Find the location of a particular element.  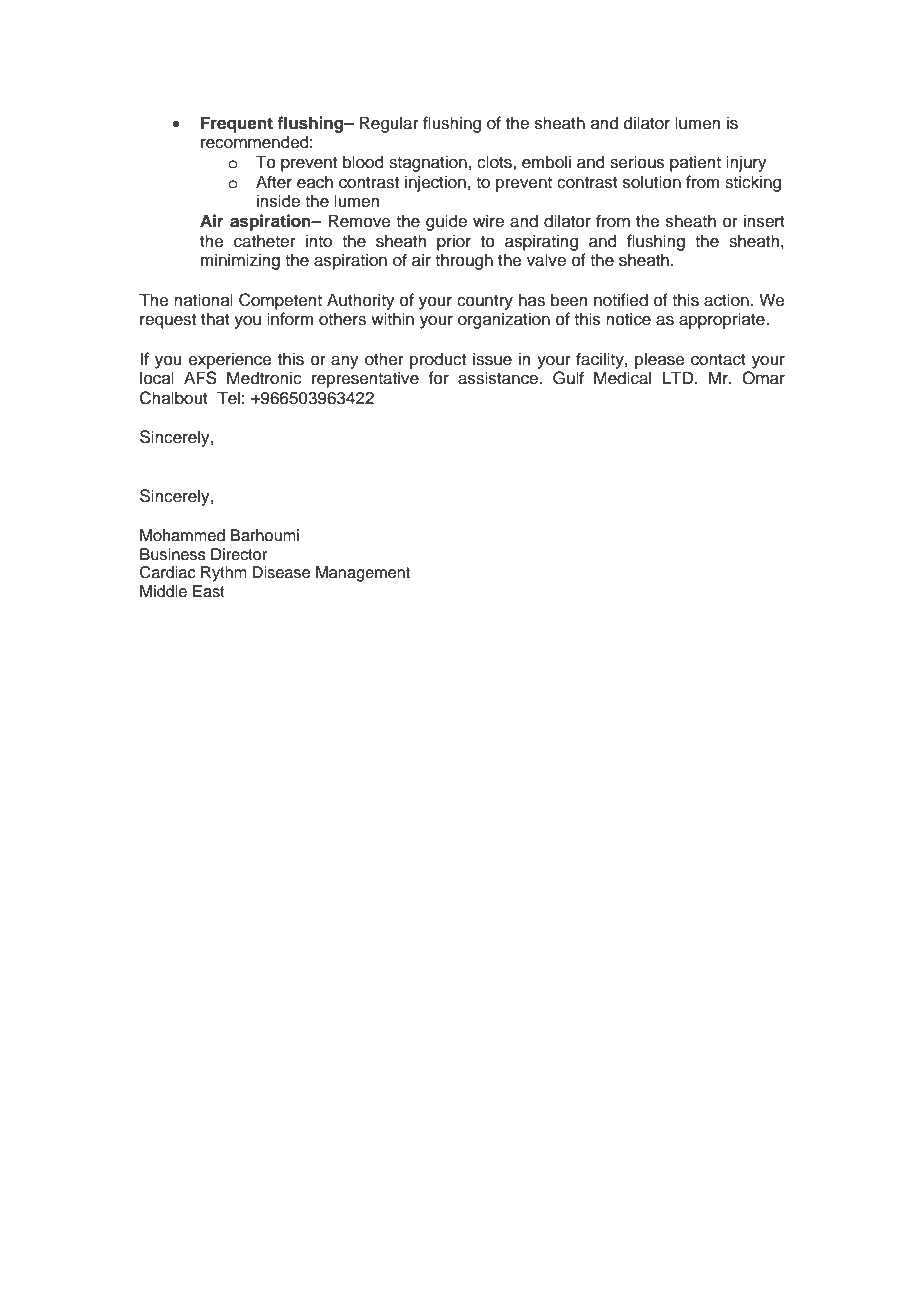

product is located at coordinates (438, 360).
